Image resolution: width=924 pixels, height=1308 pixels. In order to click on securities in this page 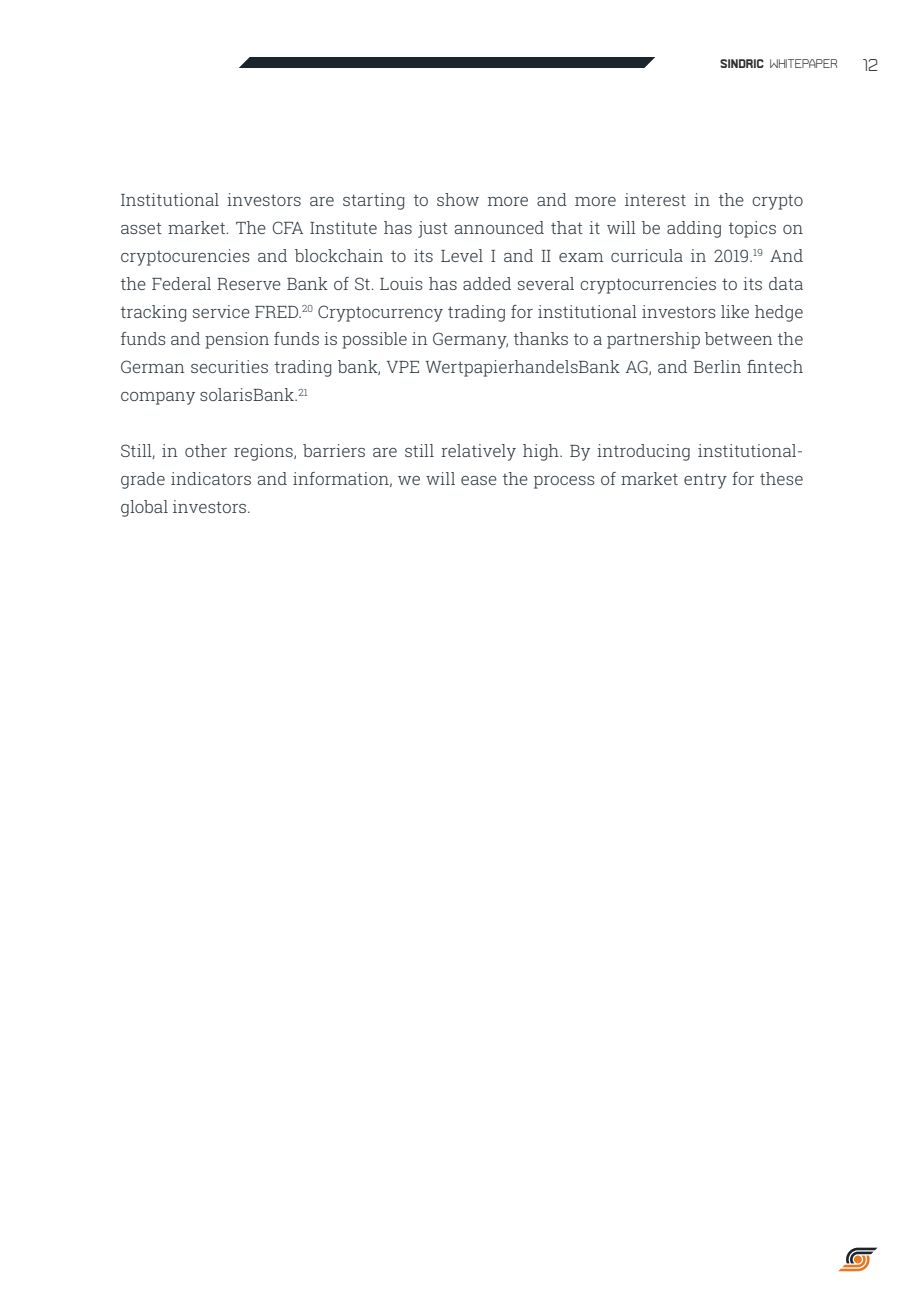, I will do `click(229, 366)`.
